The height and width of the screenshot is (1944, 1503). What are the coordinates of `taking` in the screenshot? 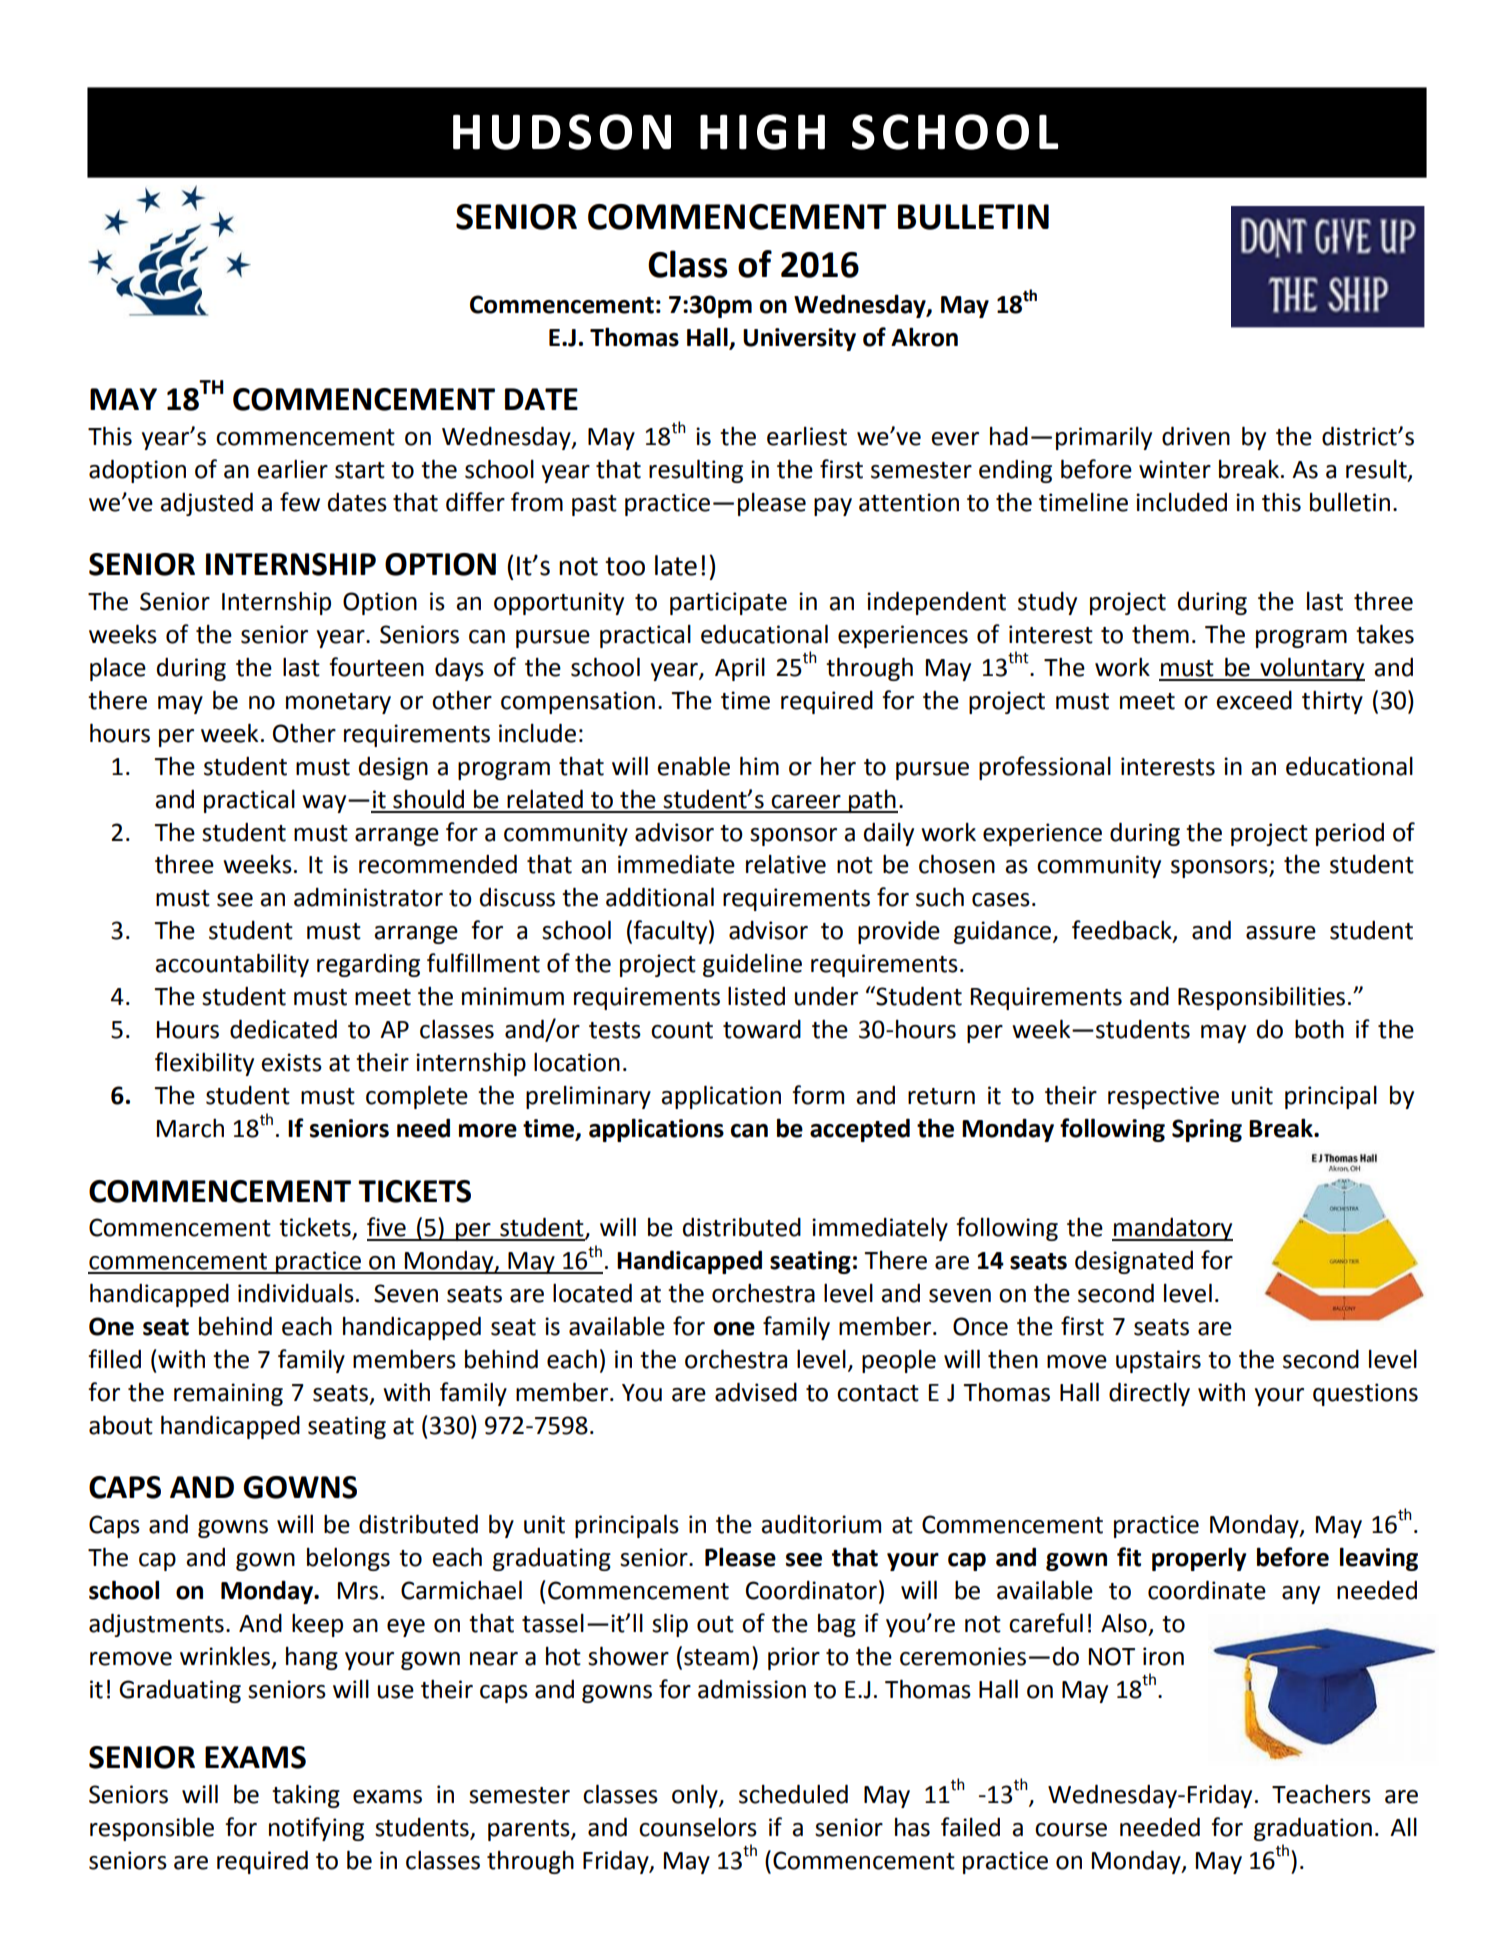 It's located at (306, 1796).
